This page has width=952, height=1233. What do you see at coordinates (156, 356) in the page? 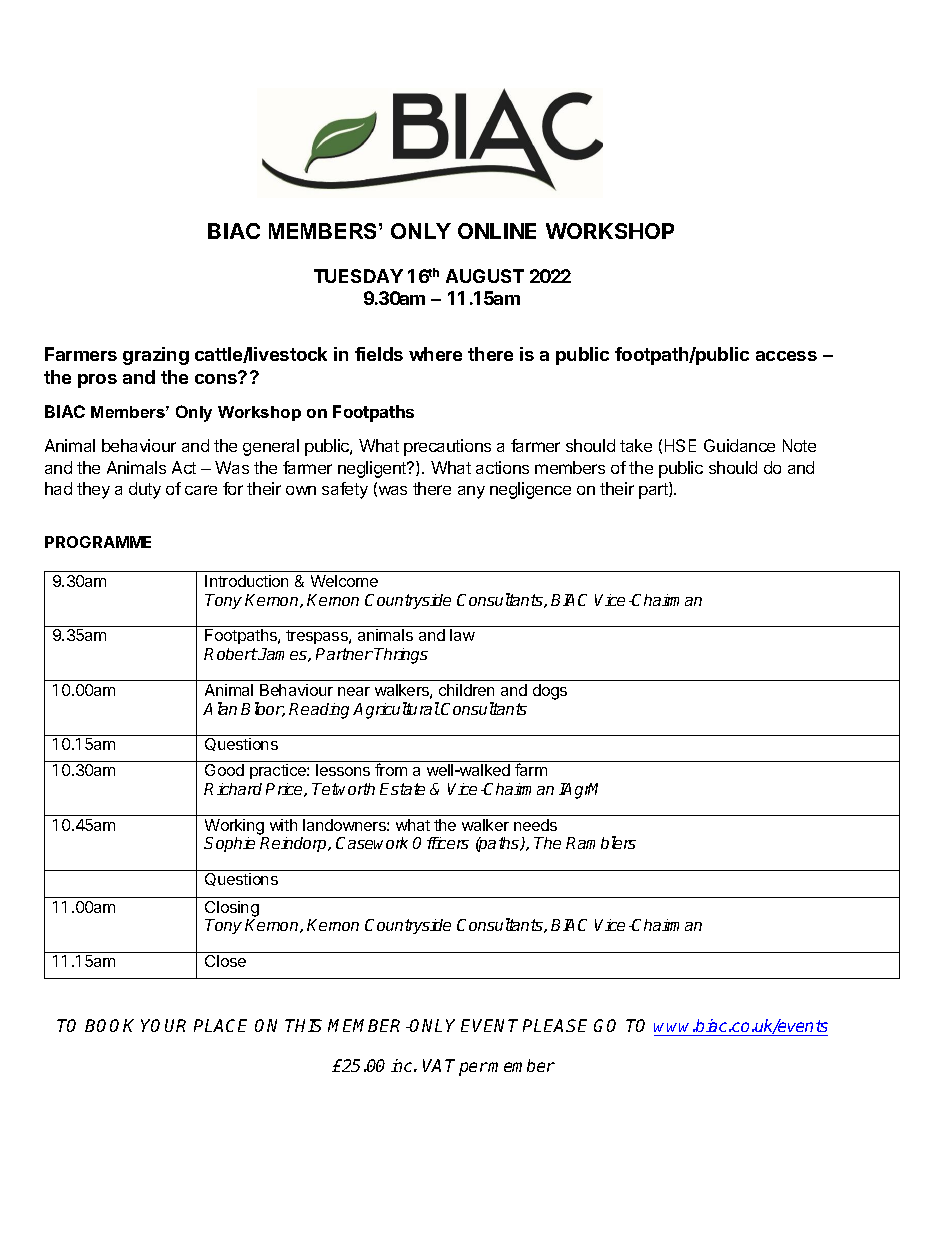
I see `grazing` at bounding box center [156, 356].
